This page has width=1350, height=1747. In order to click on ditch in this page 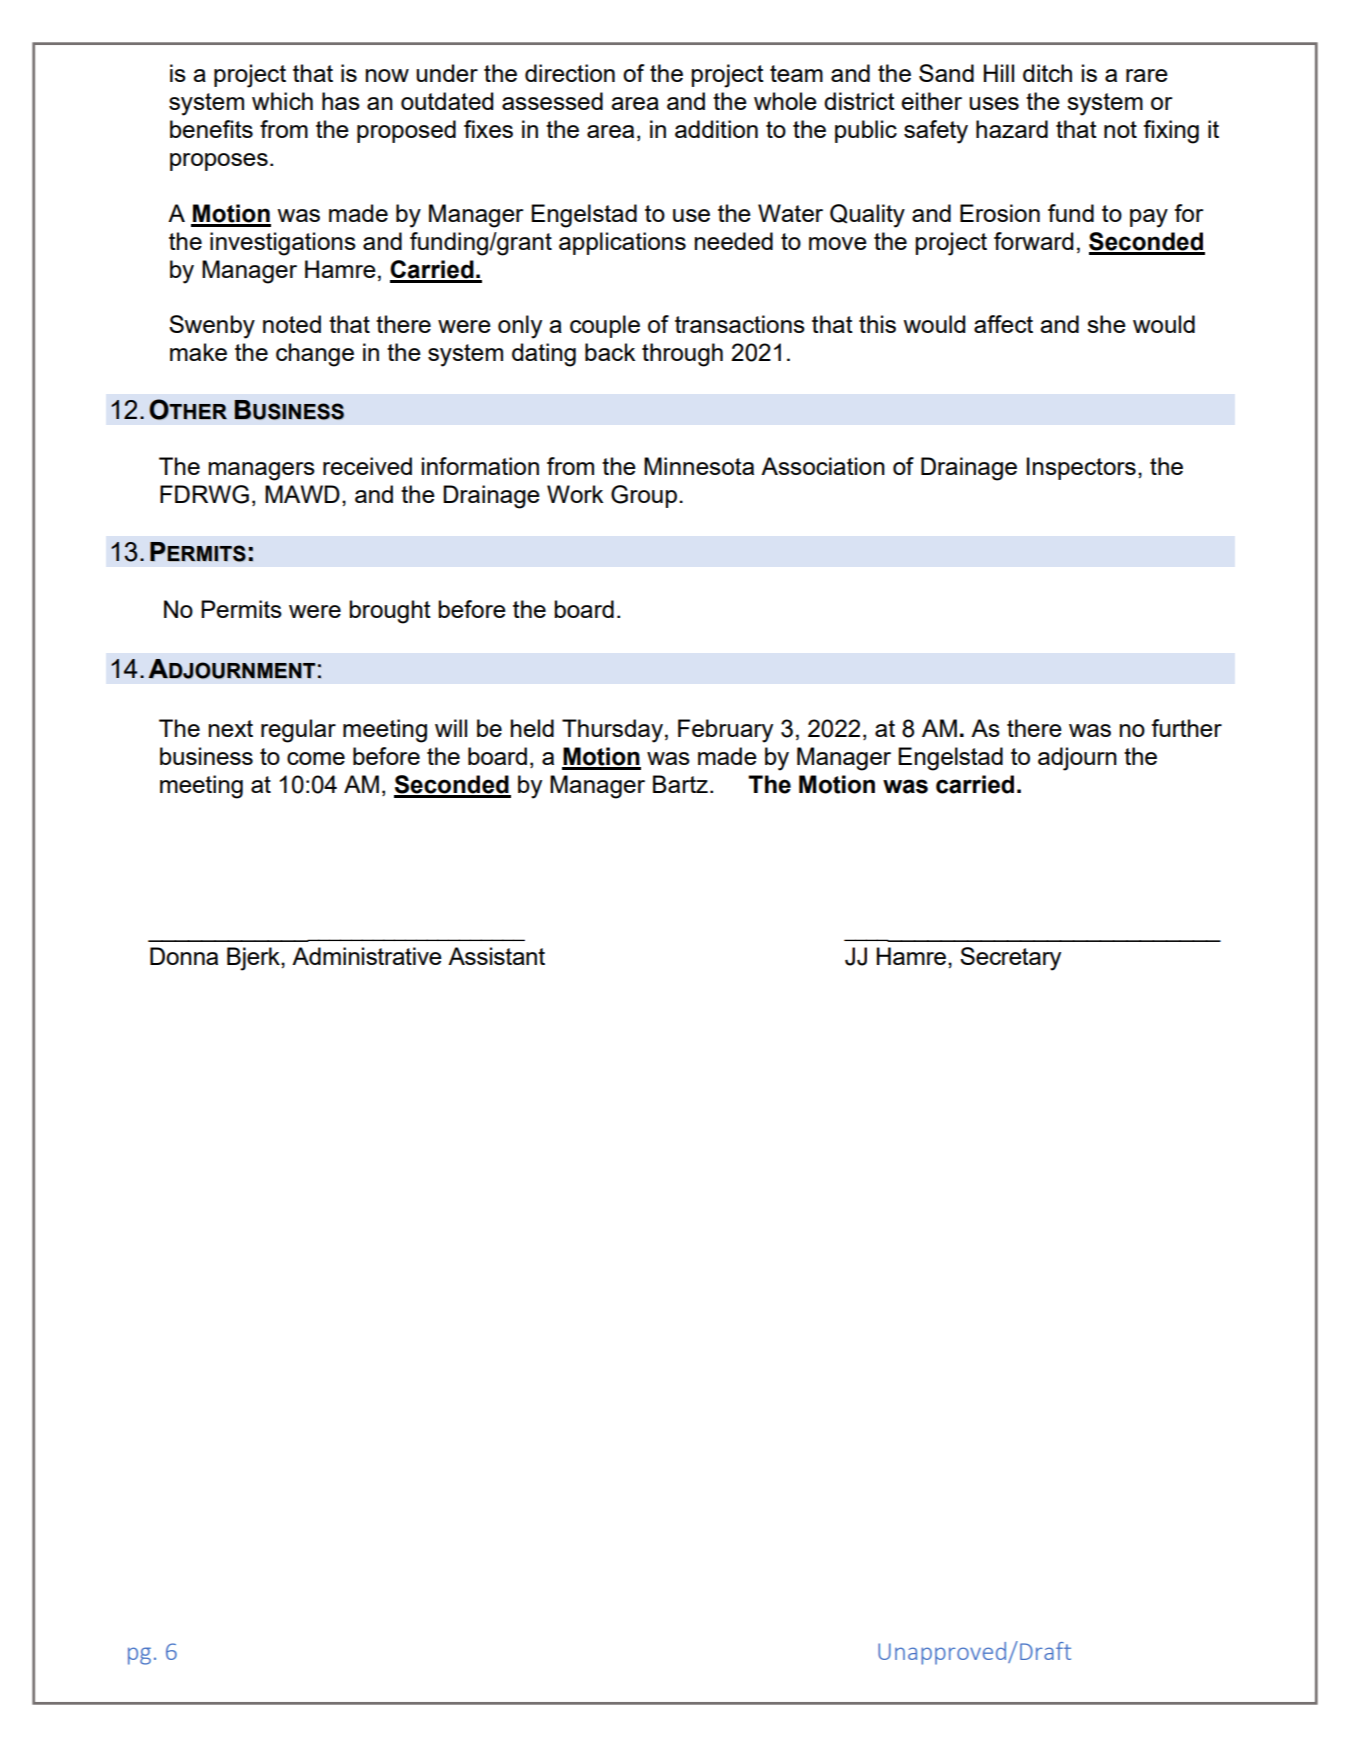, I will do `click(1047, 73)`.
